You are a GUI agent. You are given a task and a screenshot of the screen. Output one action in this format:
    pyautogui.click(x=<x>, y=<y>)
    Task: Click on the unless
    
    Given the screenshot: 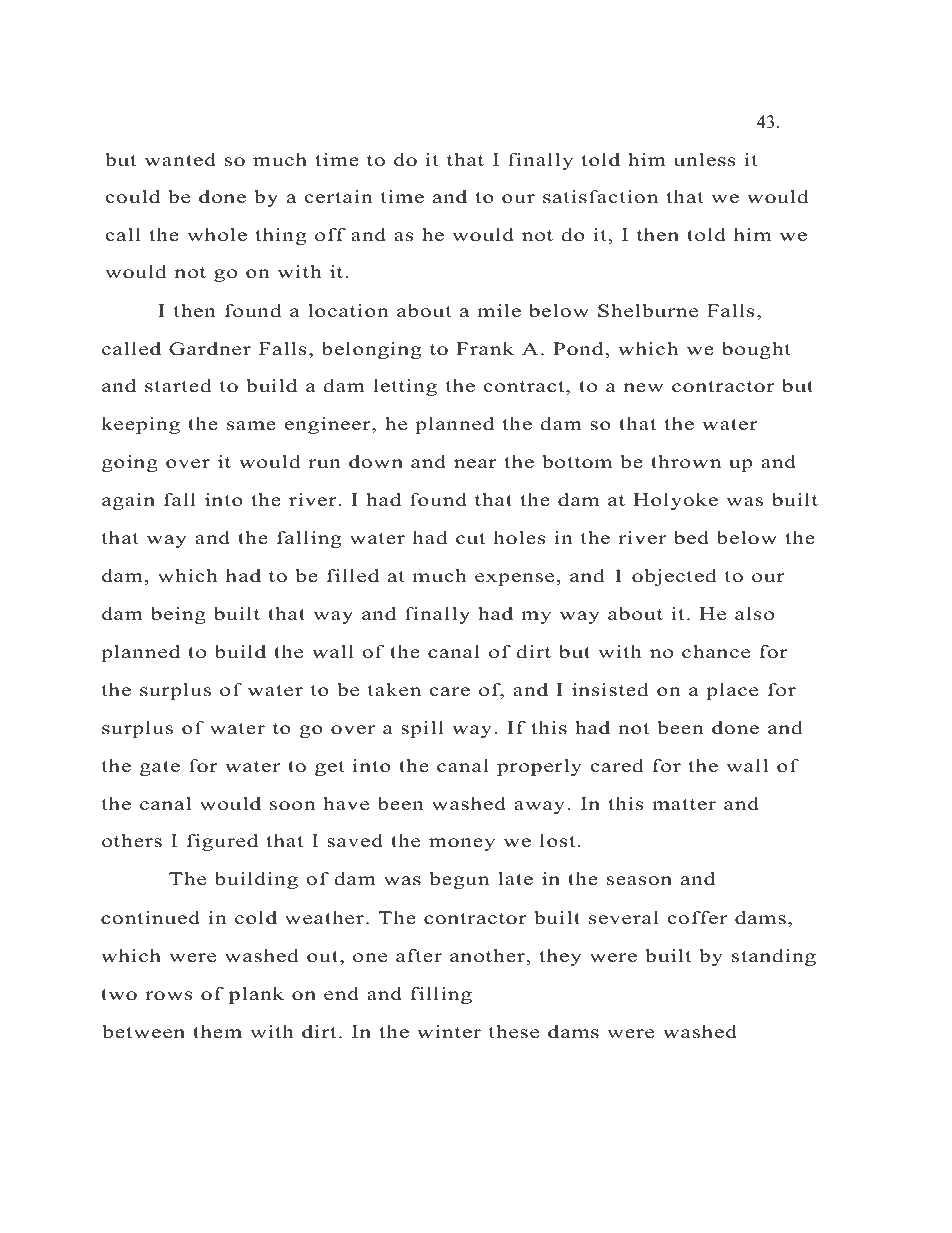 What is the action you would take?
    pyautogui.click(x=704, y=160)
